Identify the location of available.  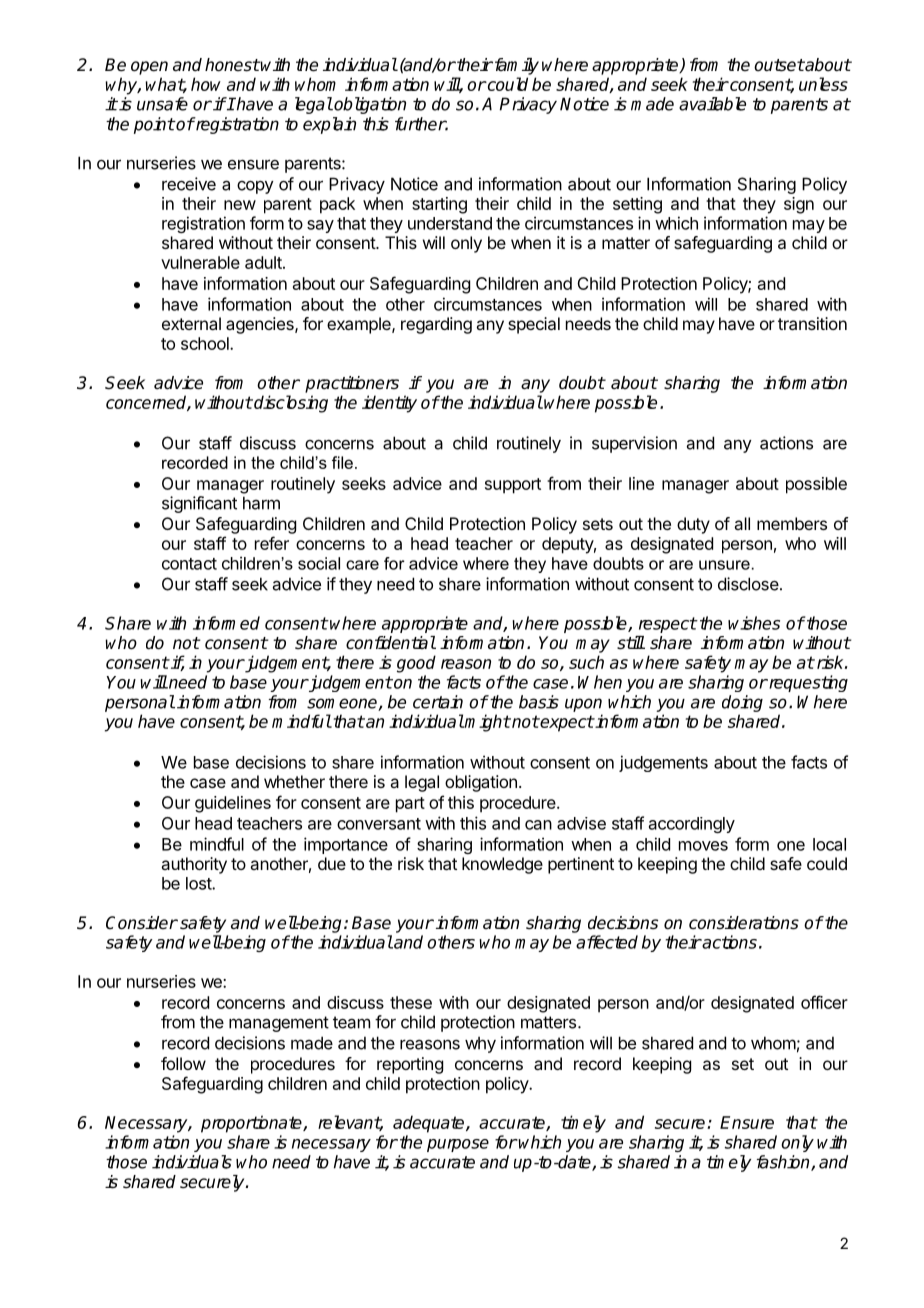
(712, 104).
